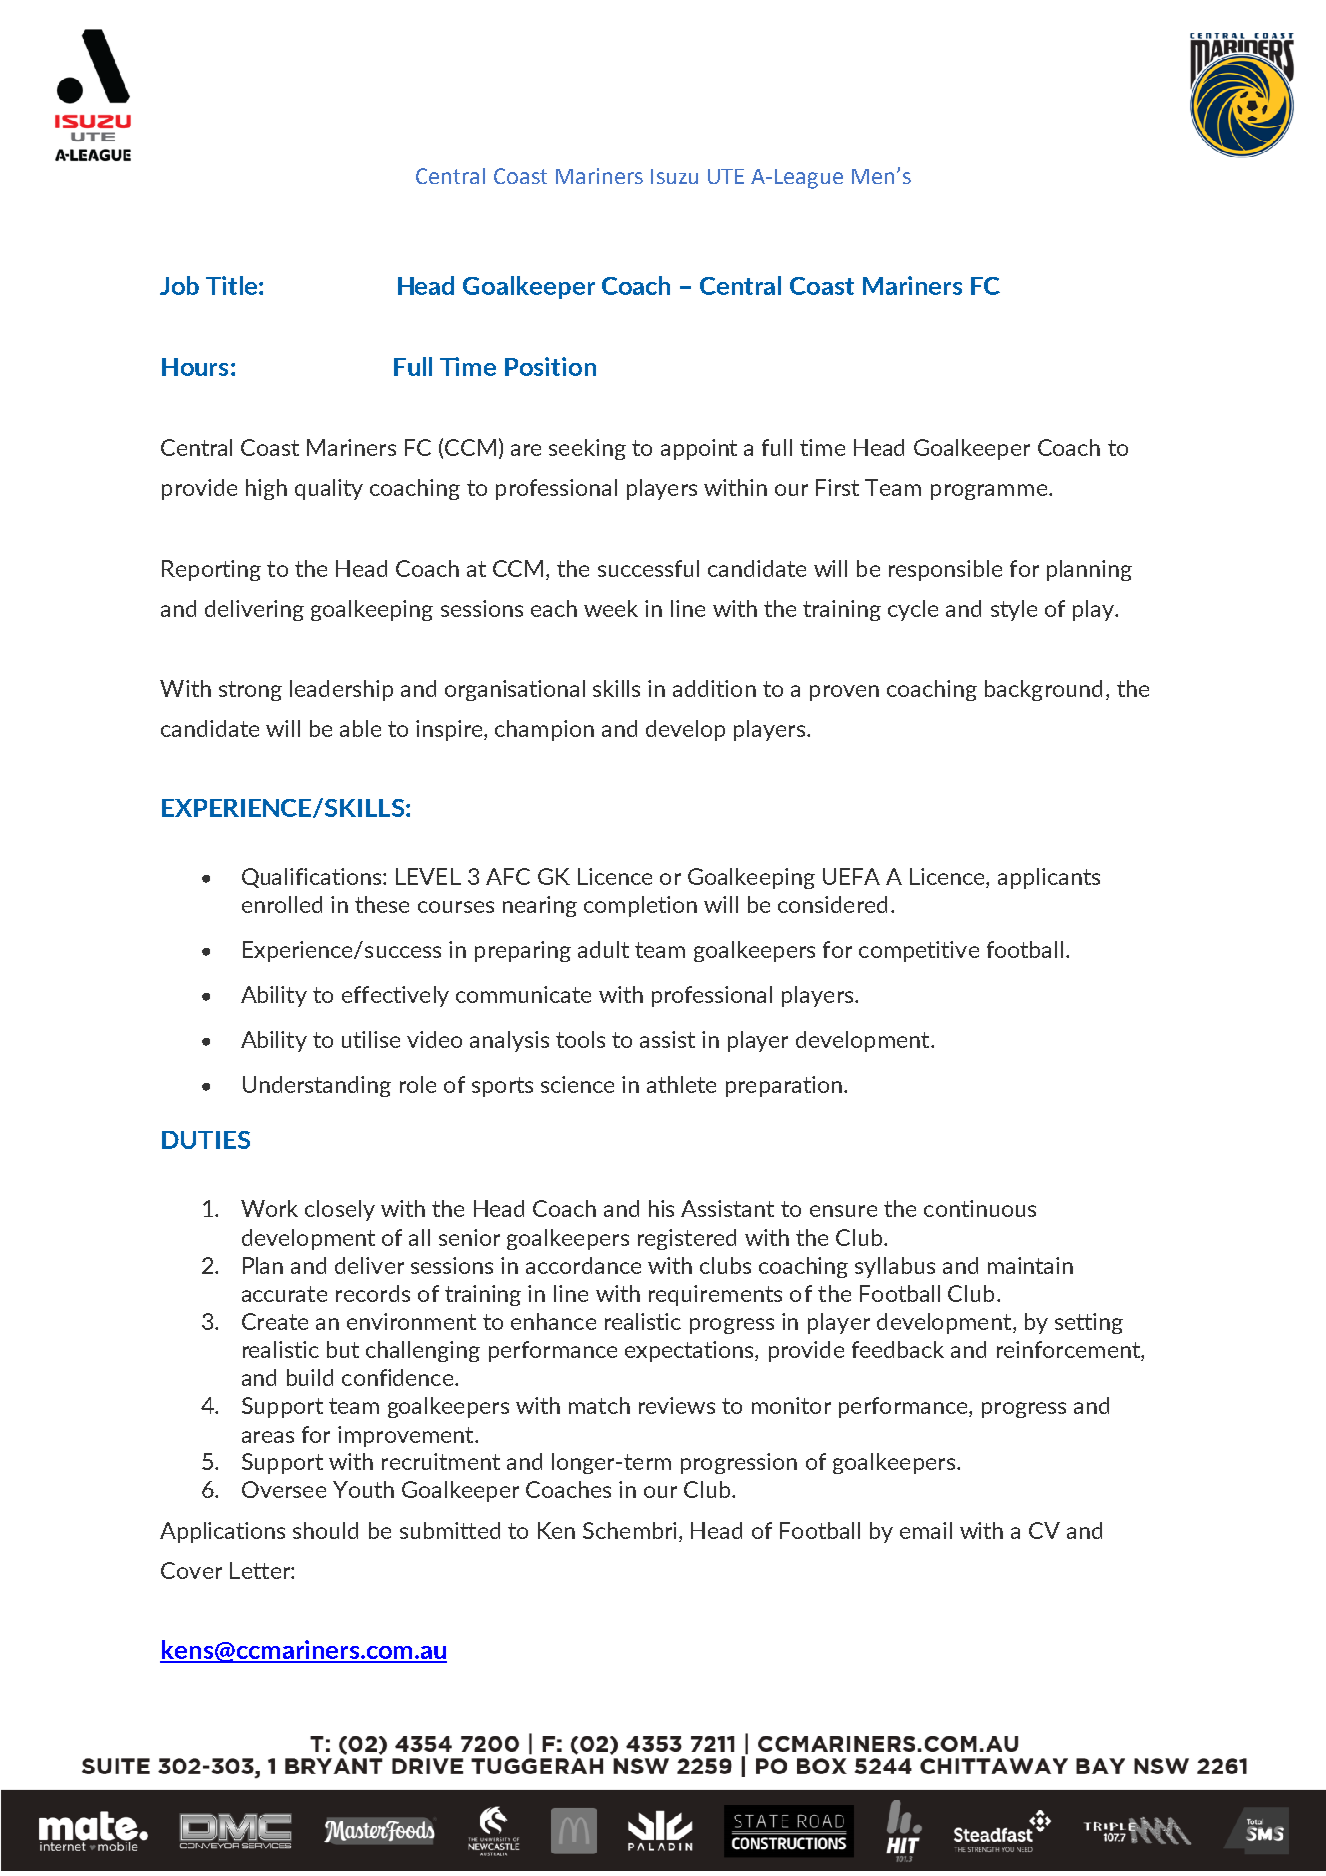 This document has height=1876, width=1326. What do you see at coordinates (980, 1208) in the document?
I see `continuous` at bounding box center [980, 1208].
